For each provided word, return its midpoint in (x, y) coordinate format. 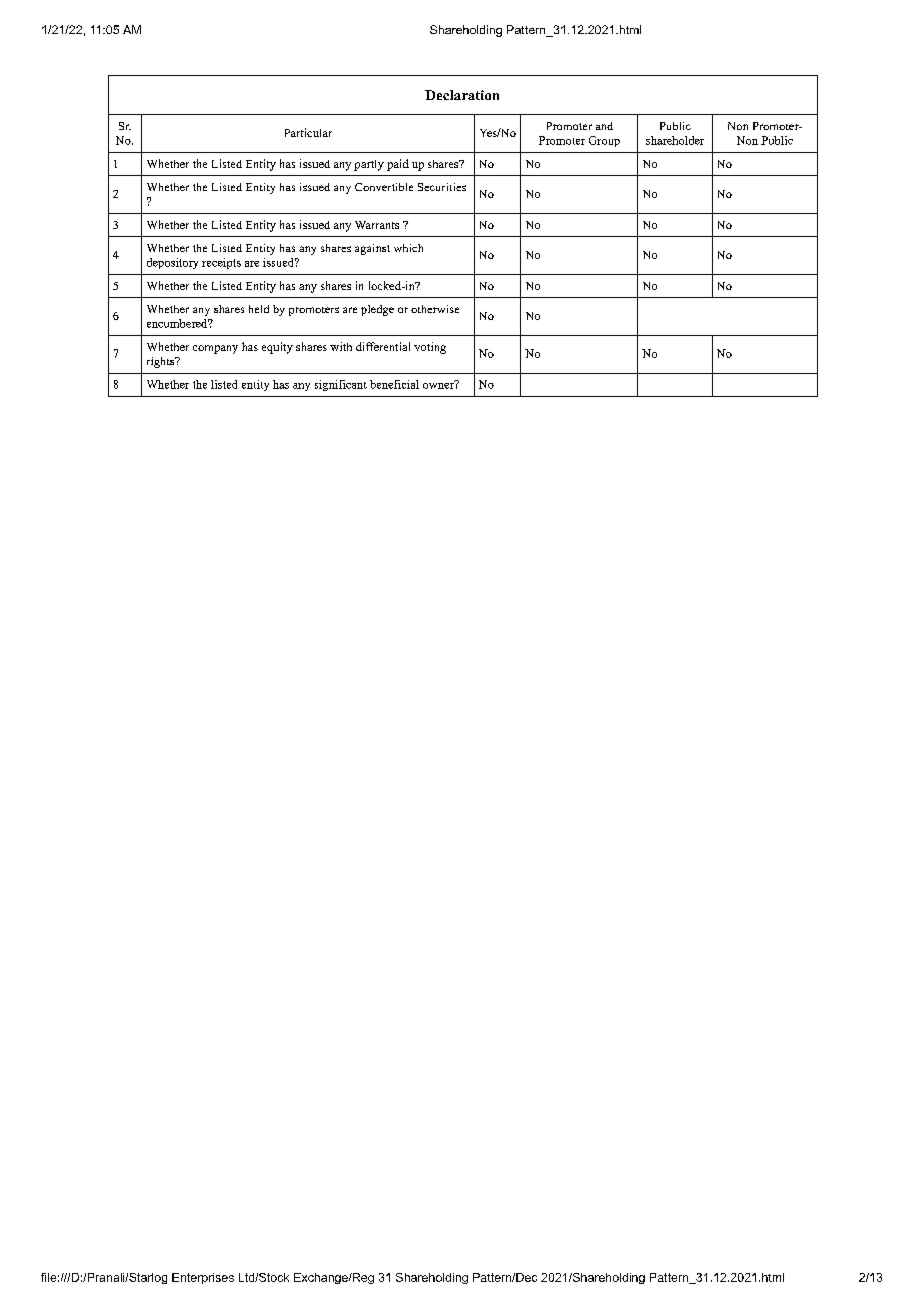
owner (439, 384)
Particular (308, 132)
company (215, 349)
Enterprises (203, 1278)
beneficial (394, 384)
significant (341, 385)
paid (398, 165)
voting (430, 348)
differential (383, 346)
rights (162, 362)
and (604, 126)
